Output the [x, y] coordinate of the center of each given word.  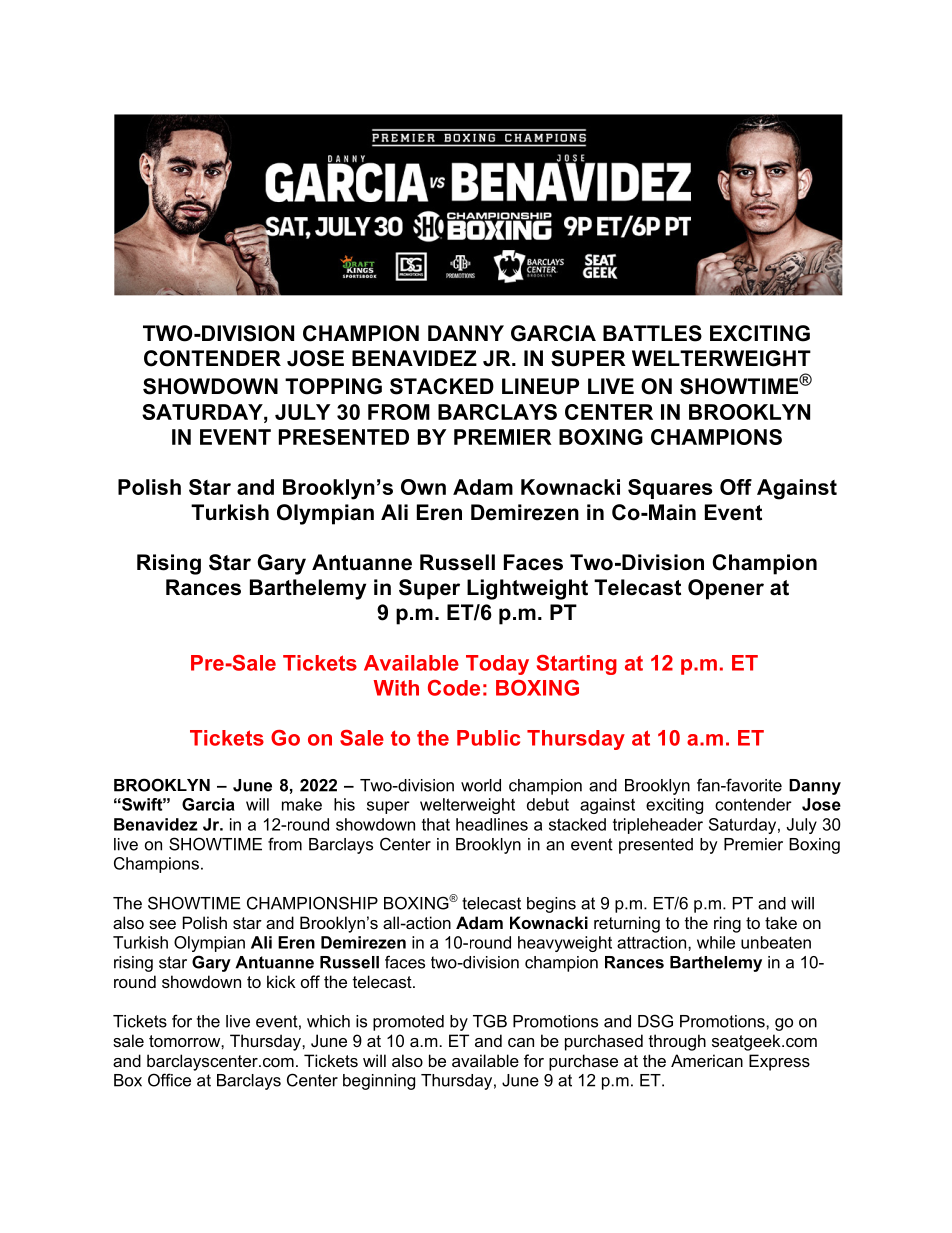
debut [548, 804]
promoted [408, 1023]
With [396, 688]
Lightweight [527, 589]
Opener [726, 589]
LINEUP [540, 386]
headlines [492, 824]
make [302, 804]
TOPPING [333, 386]
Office [169, 1080]
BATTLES [652, 333]
